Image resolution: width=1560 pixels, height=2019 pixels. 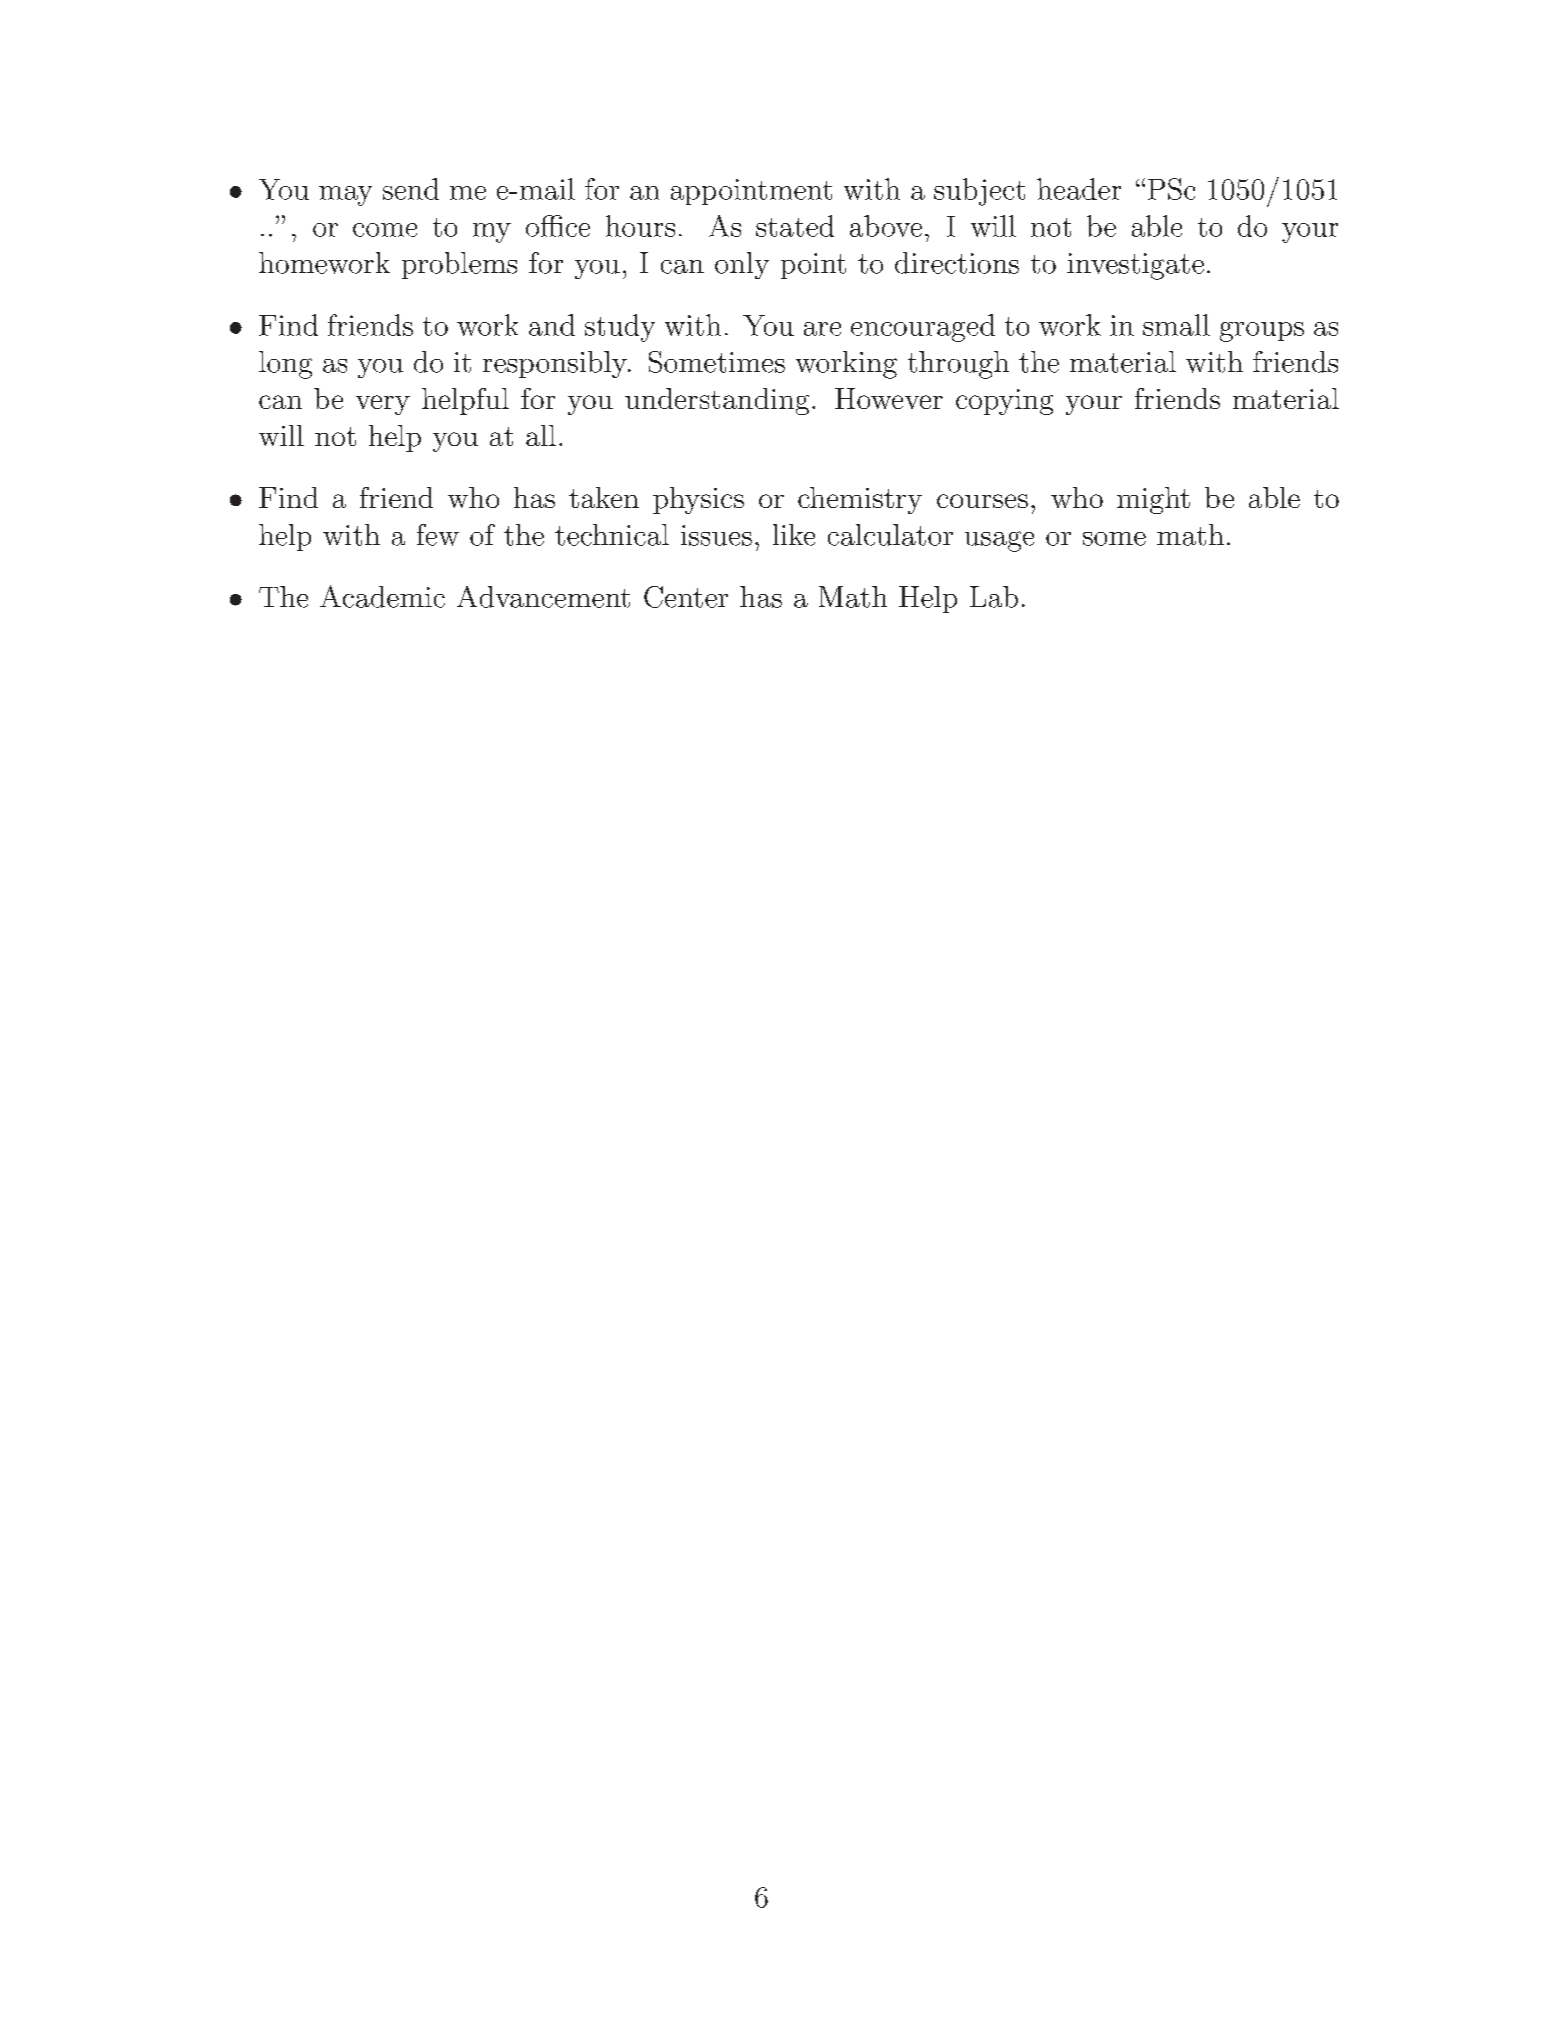 I want to click on understanding, so click(x=717, y=401).
